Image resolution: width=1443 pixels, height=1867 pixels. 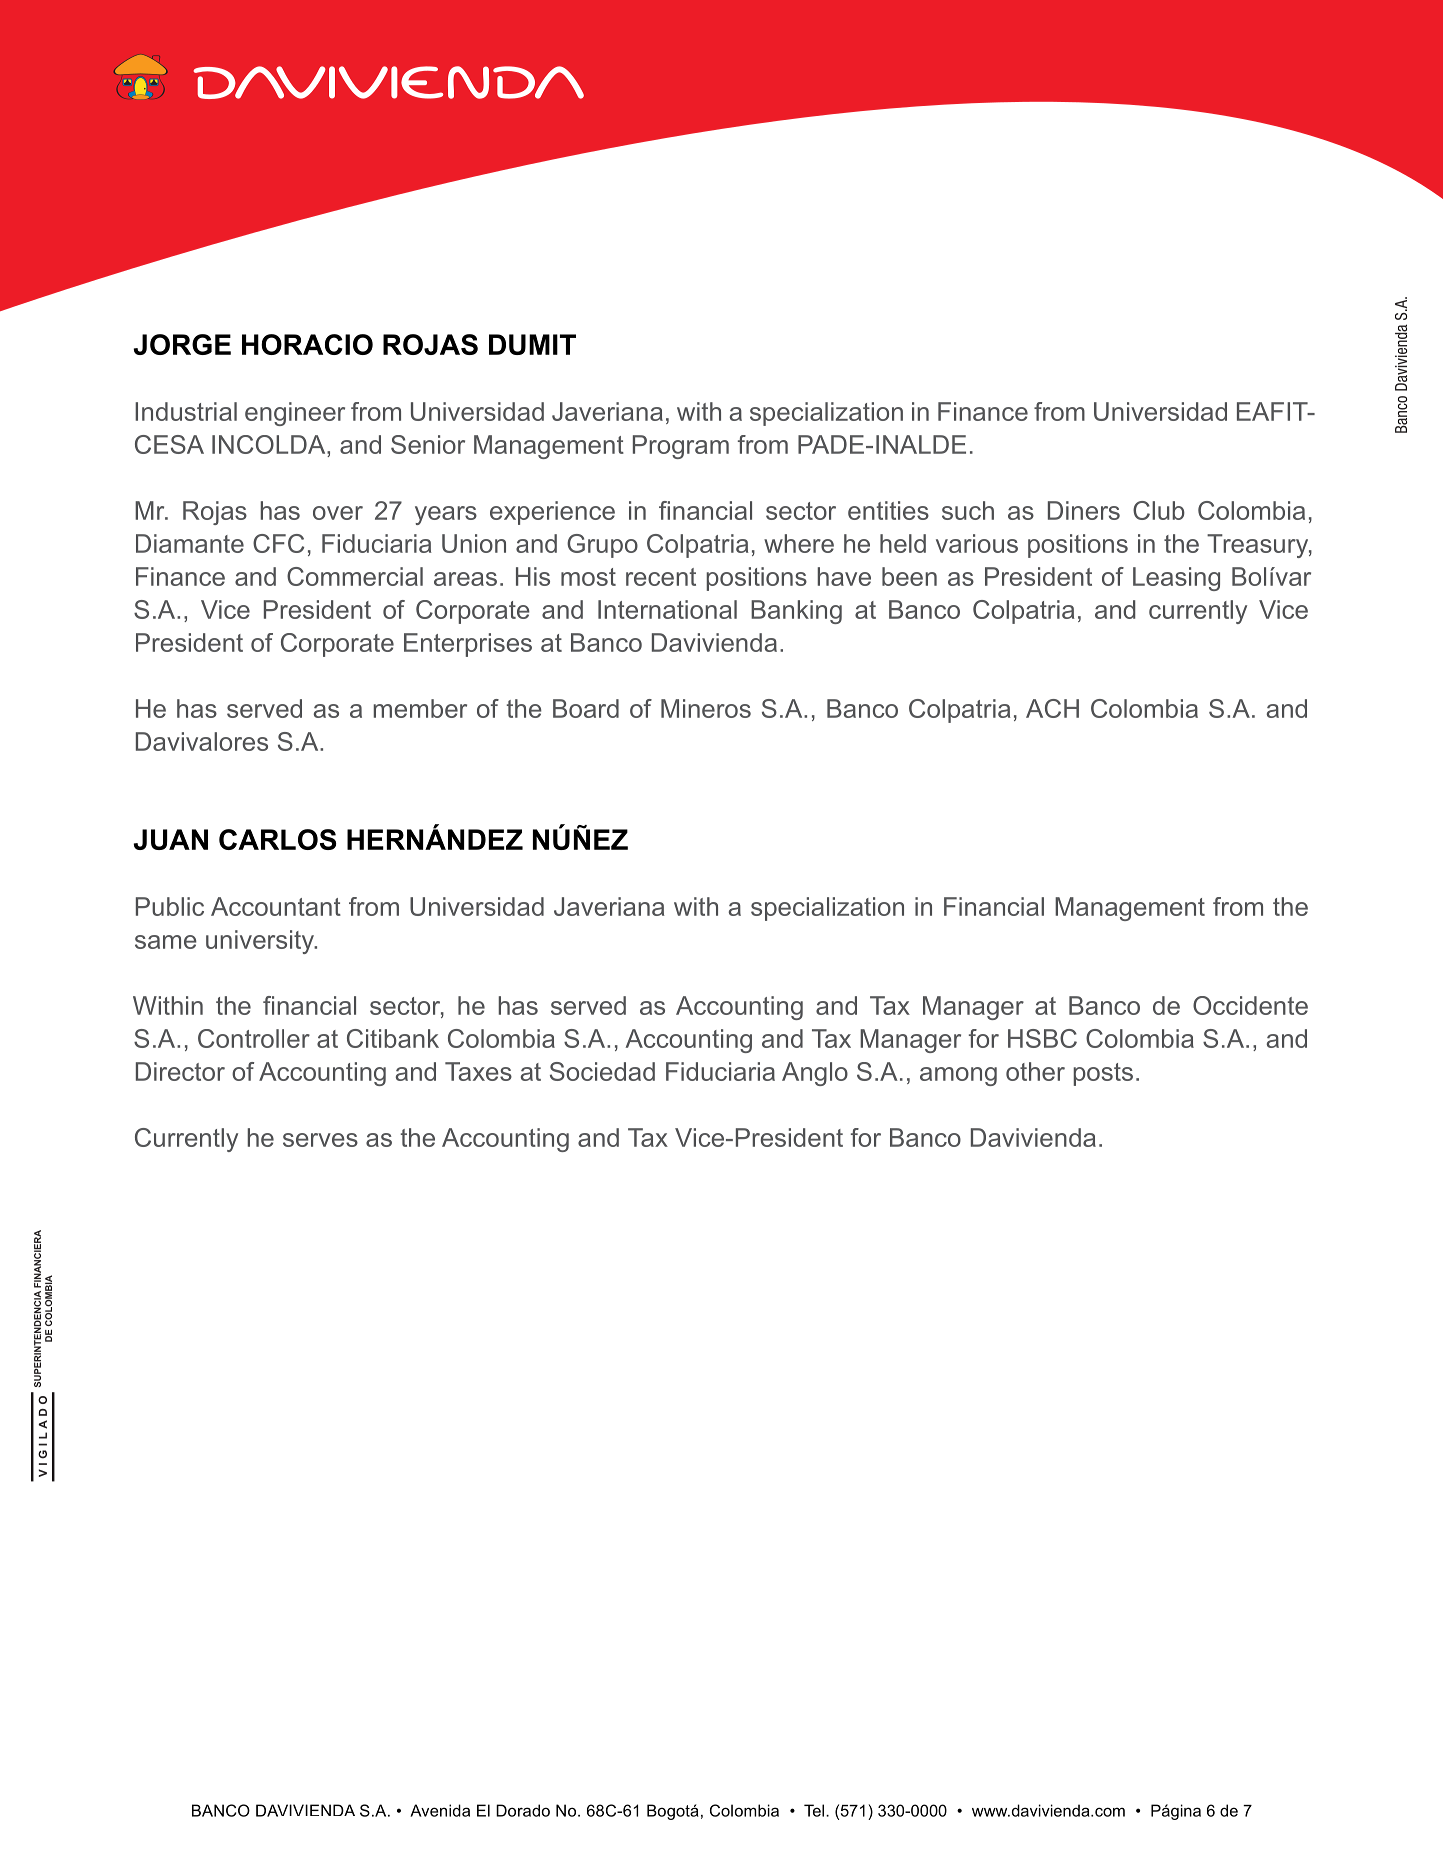 I want to click on Tel, so click(x=815, y=1810).
